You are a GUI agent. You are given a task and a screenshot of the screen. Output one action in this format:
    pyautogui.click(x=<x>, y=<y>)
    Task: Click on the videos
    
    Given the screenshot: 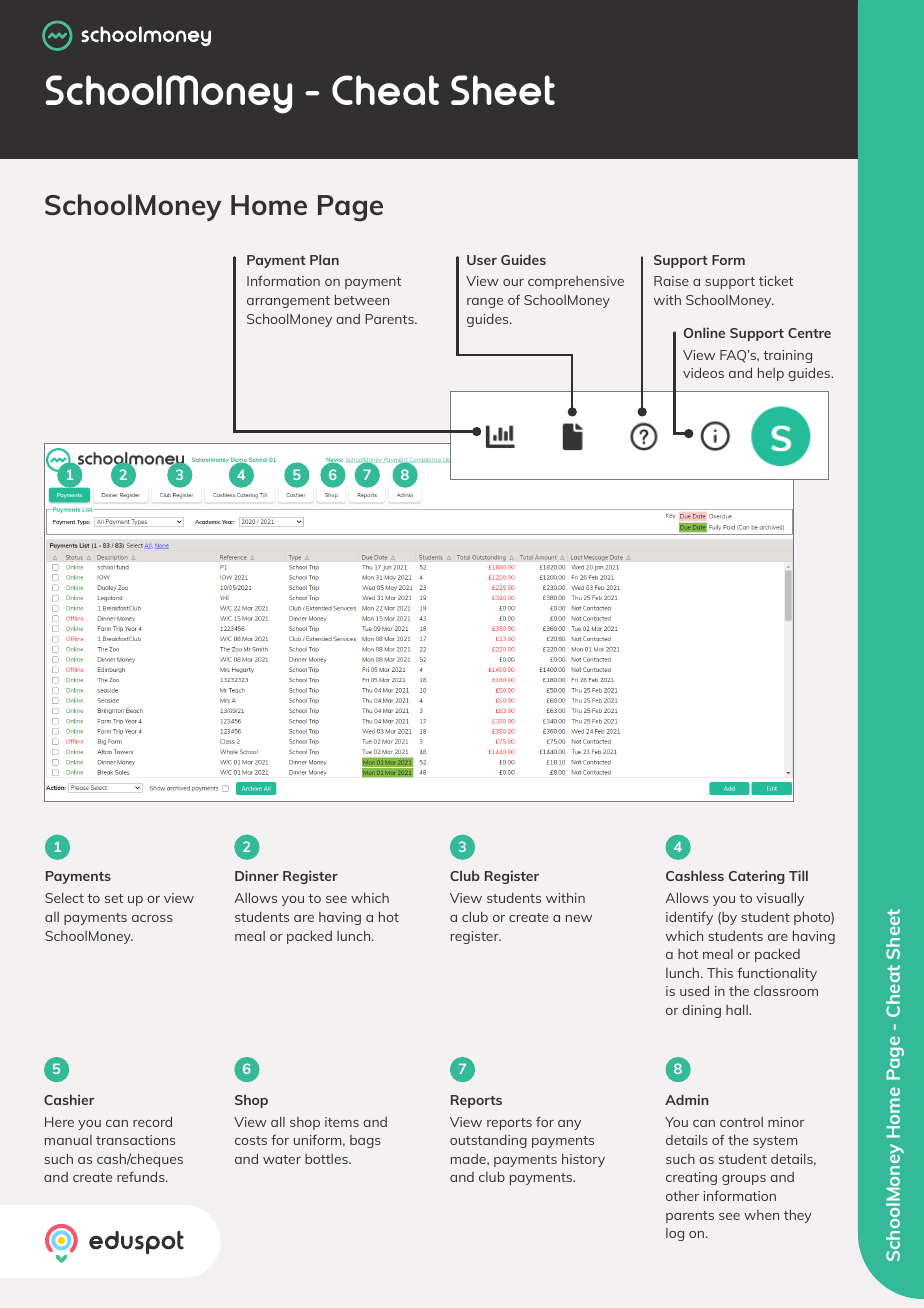 What is the action you would take?
    pyautogui.click(x=703, y=372)
